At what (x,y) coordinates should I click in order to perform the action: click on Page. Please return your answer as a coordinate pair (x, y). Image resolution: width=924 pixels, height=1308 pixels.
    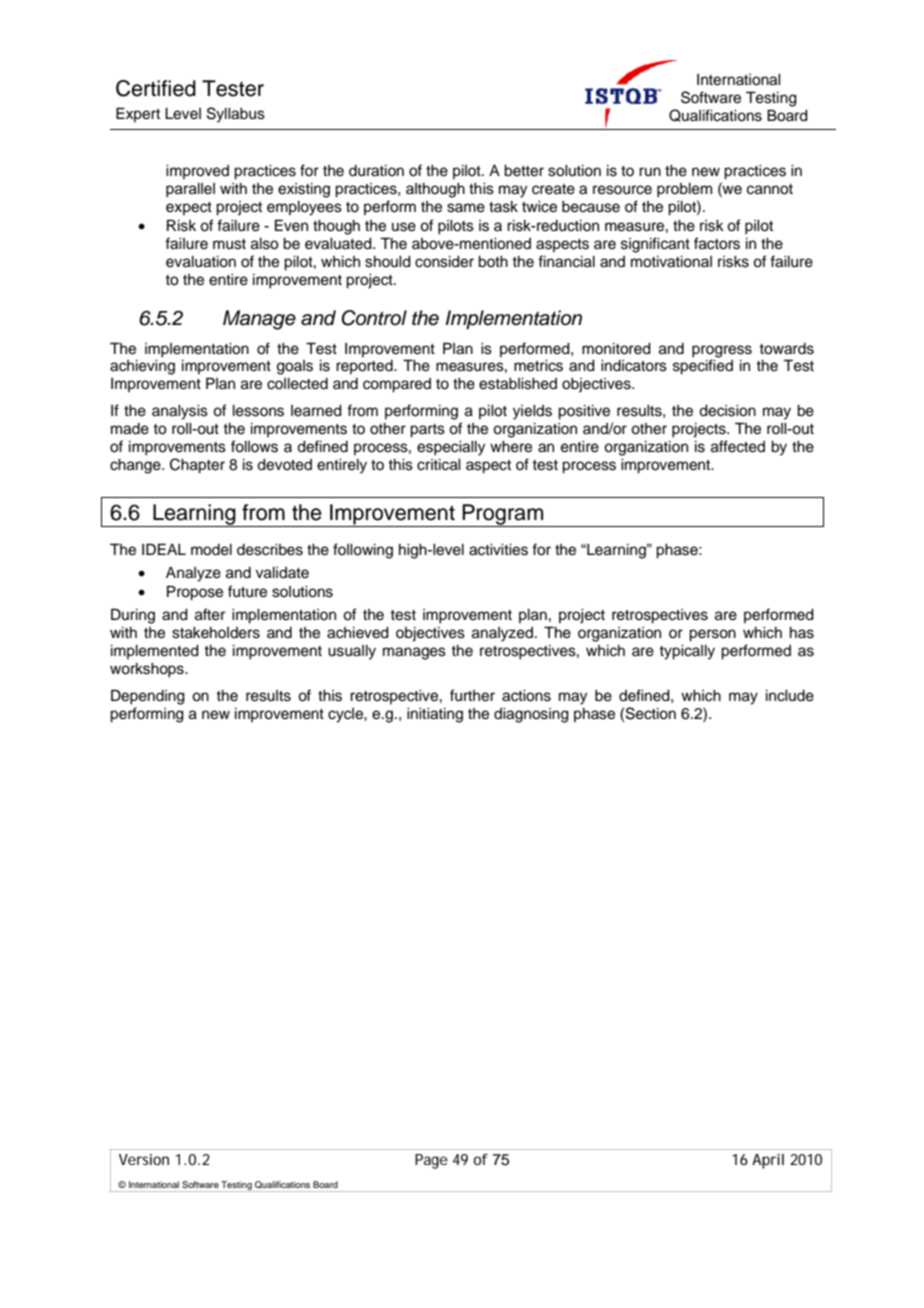
    Looking at the image, I should click on (431, 1161).
